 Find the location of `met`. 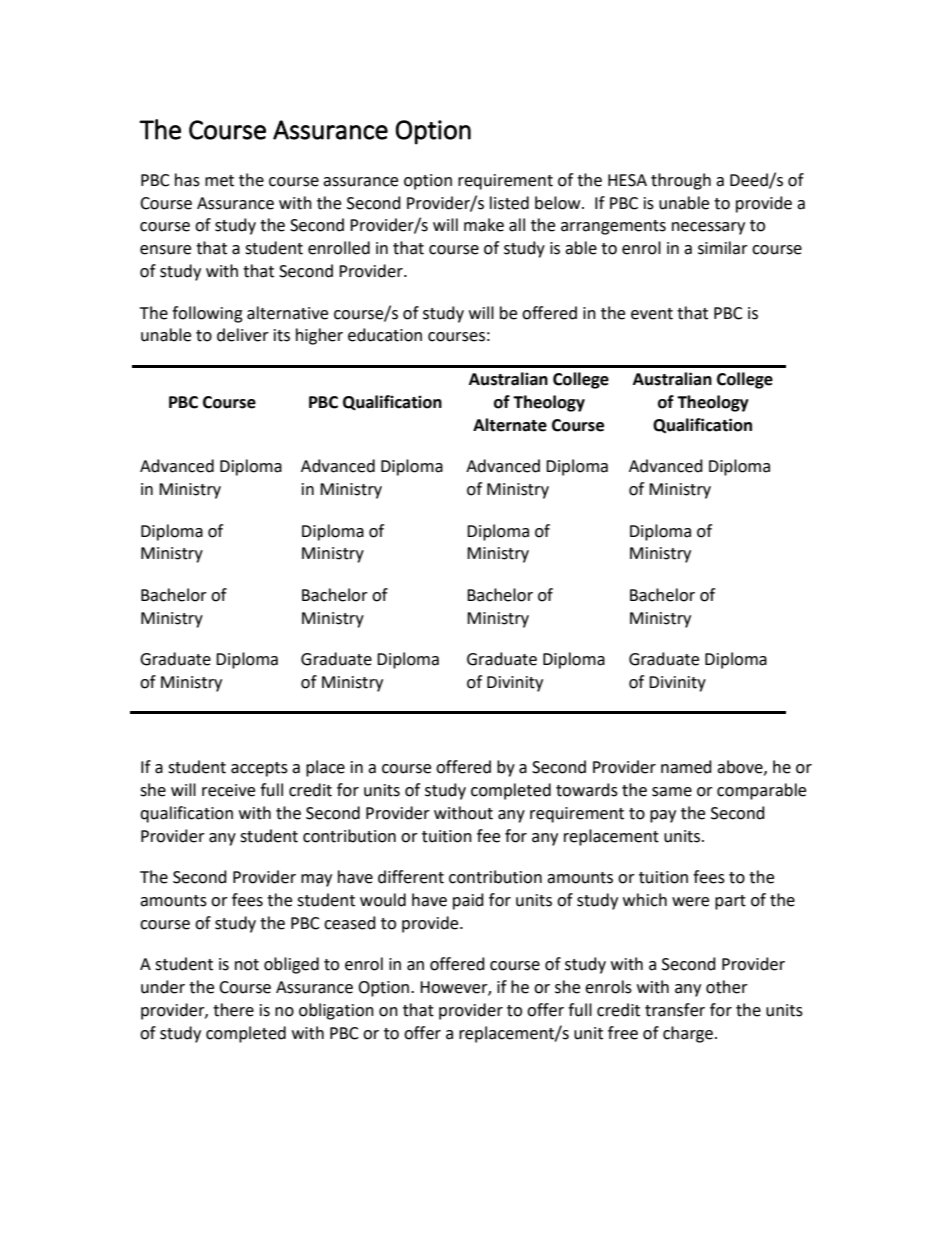

met is located at coordinates (219, 181).
